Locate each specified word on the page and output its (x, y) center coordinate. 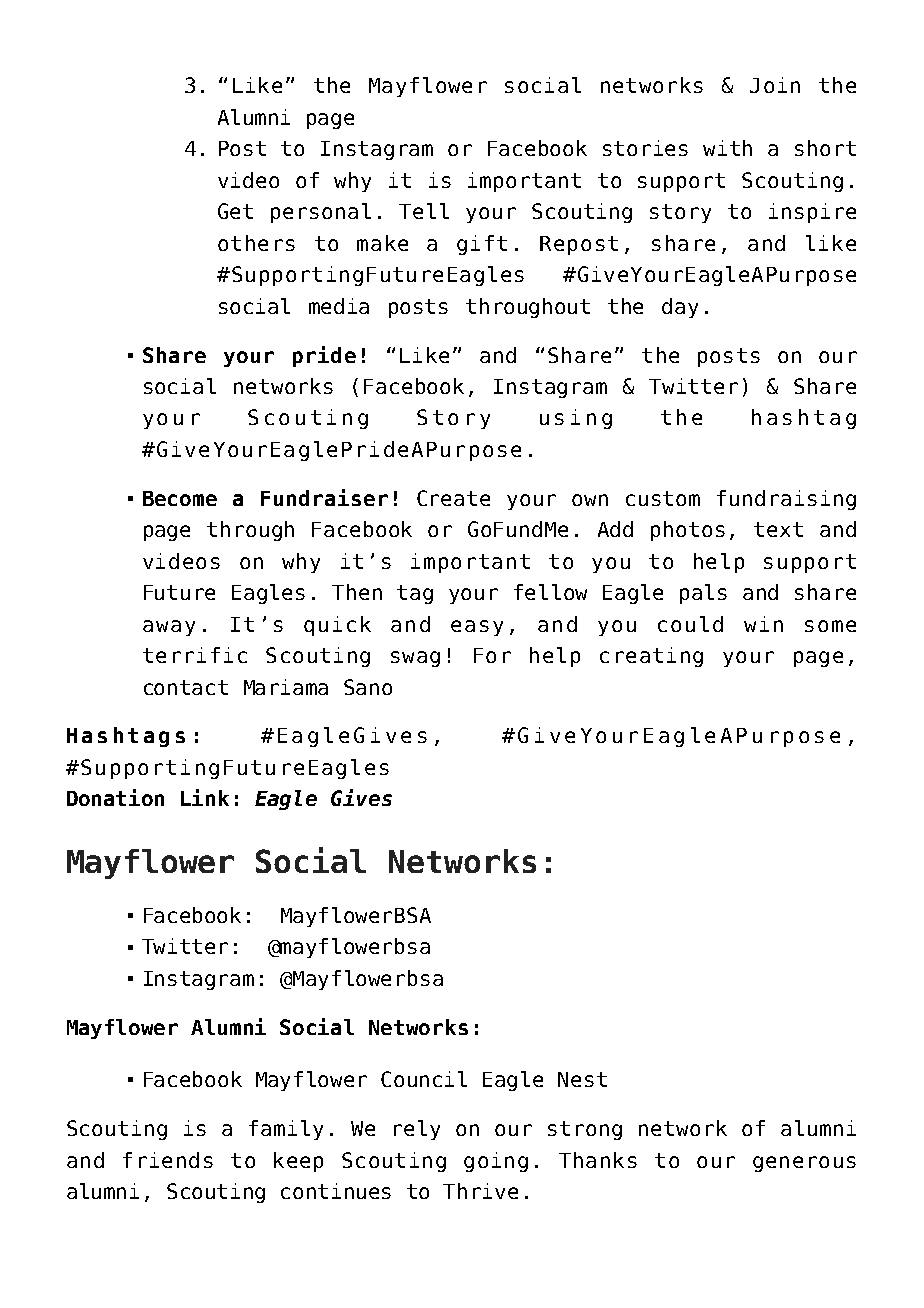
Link (205, 797)
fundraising (786, 500)
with (727, 148)
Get (235, 211)
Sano (368, 687)
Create (453, 498)
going (496, 1162)
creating (651, 657)
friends (168, 1160)
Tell (424, 211)
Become (180, 498)
